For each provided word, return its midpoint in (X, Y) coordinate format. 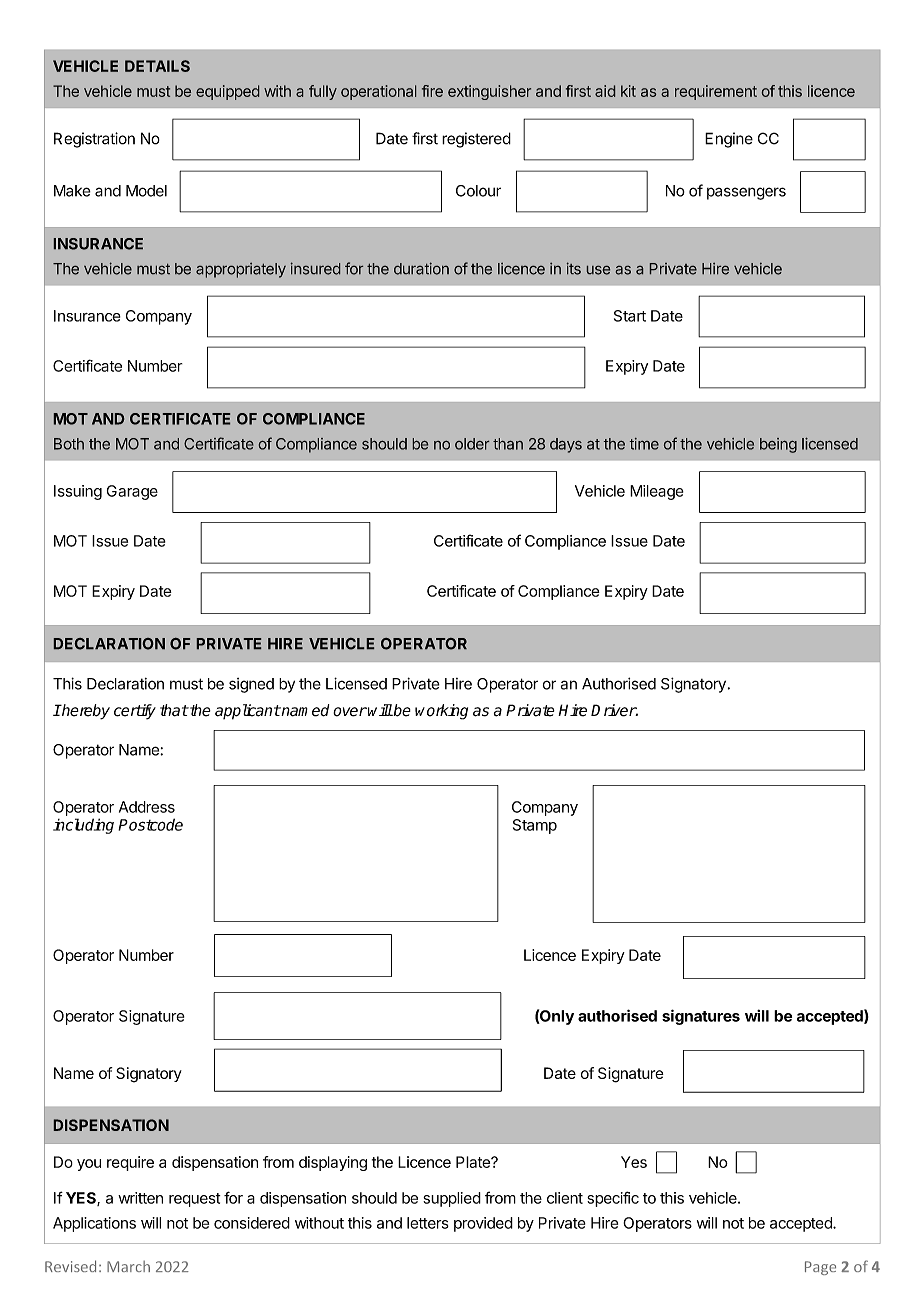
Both (69, 444)
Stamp (535, 826)
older (472, 444)
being (778, 445)
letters (428, 1223)
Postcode (150, 824)
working (441, 712)
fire (432, 91)
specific (613, 1199)
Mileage (657, 492)
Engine (729, 140)
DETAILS (157, 66)
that (174, 710)
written (140, 1198)
